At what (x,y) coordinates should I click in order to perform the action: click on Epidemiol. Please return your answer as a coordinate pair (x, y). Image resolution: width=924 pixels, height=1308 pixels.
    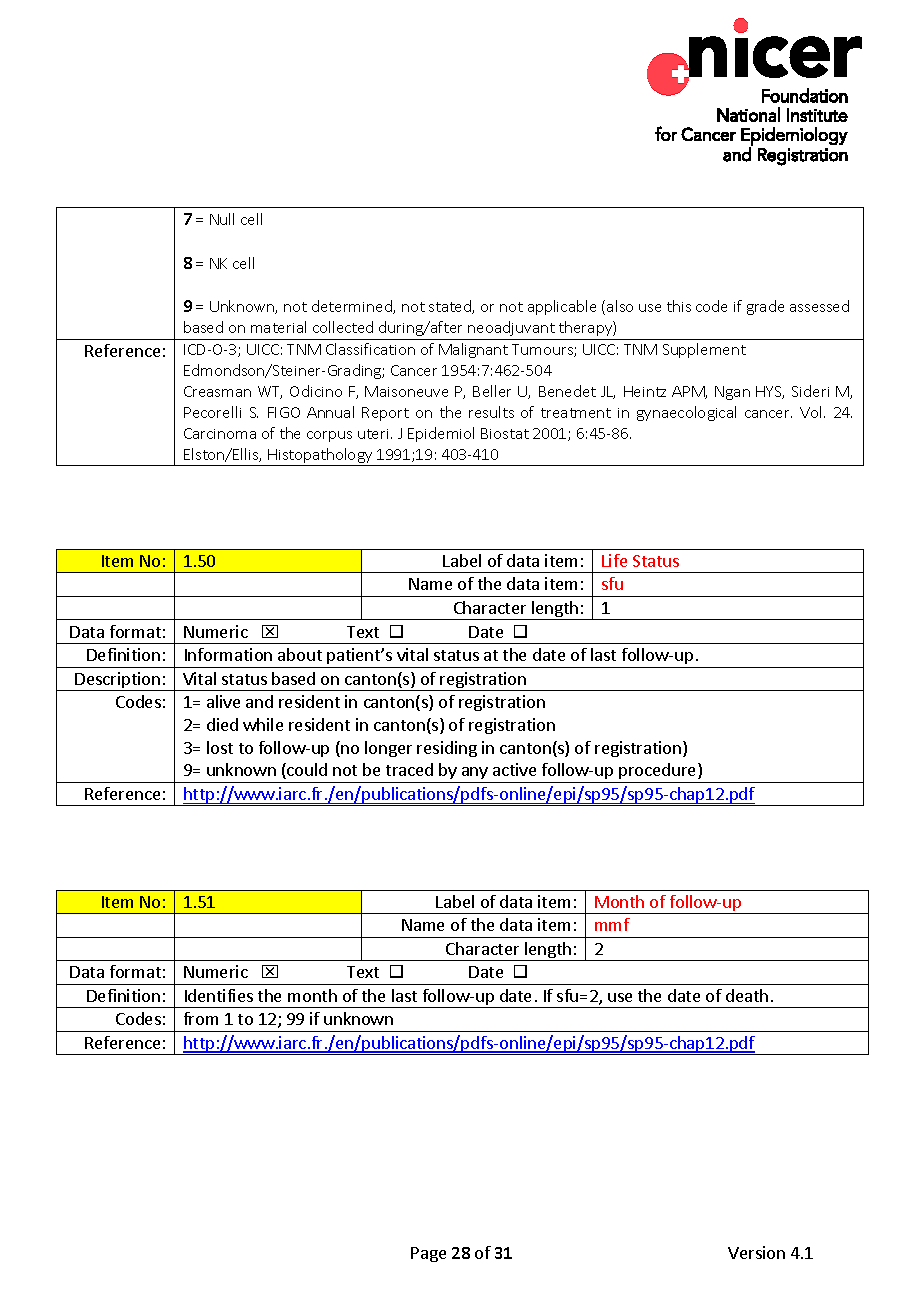
    Looking at the image, I should click on (441, 434).
